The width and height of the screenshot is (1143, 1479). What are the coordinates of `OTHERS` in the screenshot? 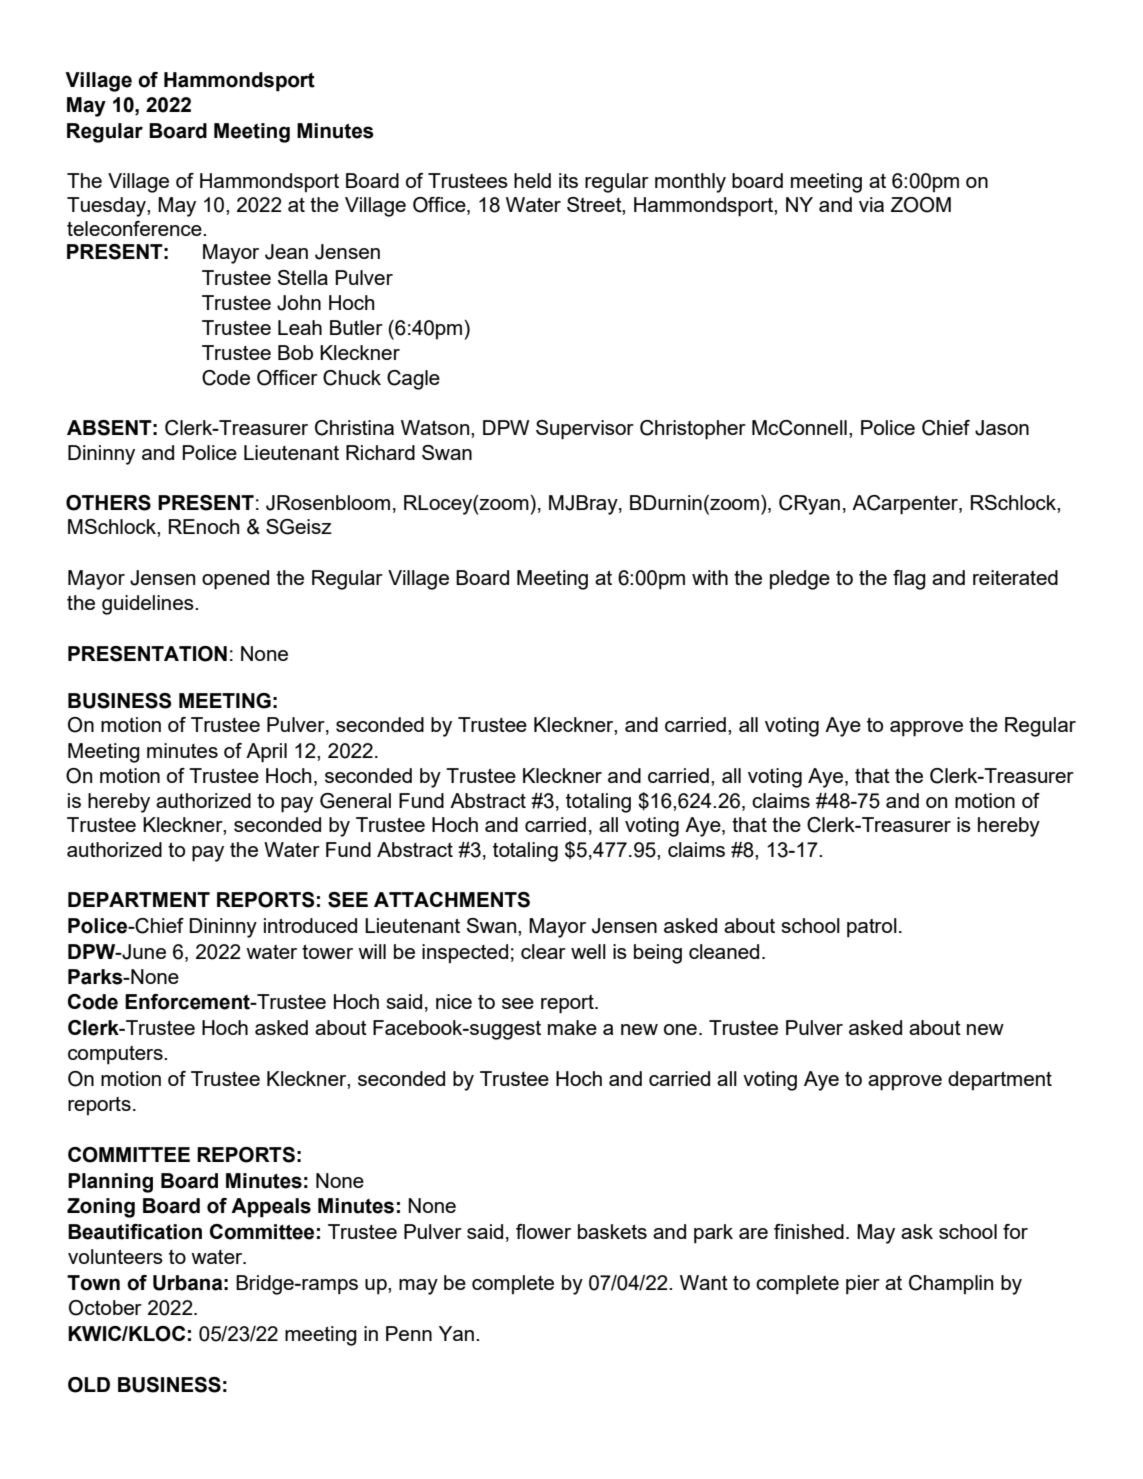 It's located at (108, 503).
